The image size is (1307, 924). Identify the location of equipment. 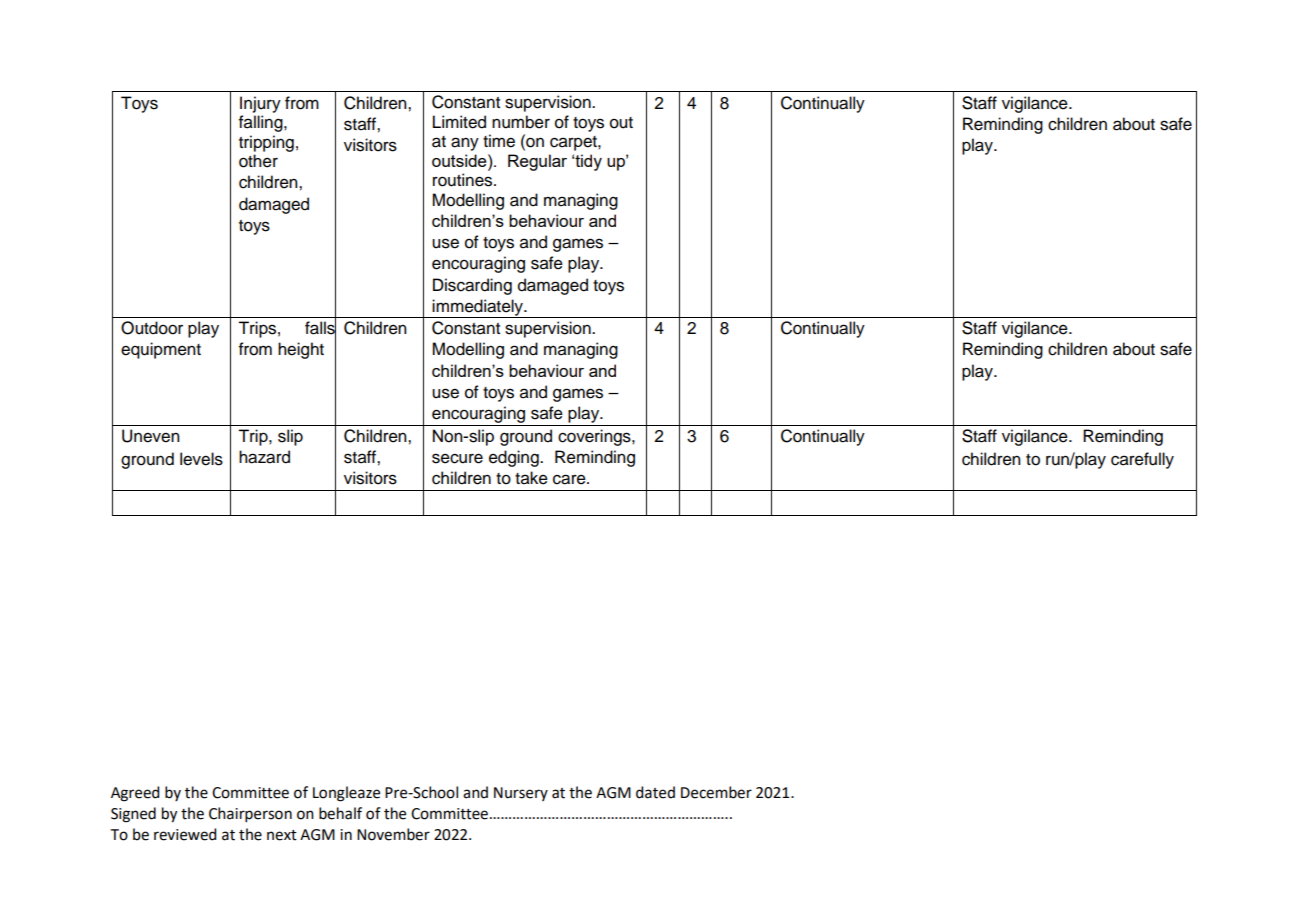
(161, 350).
